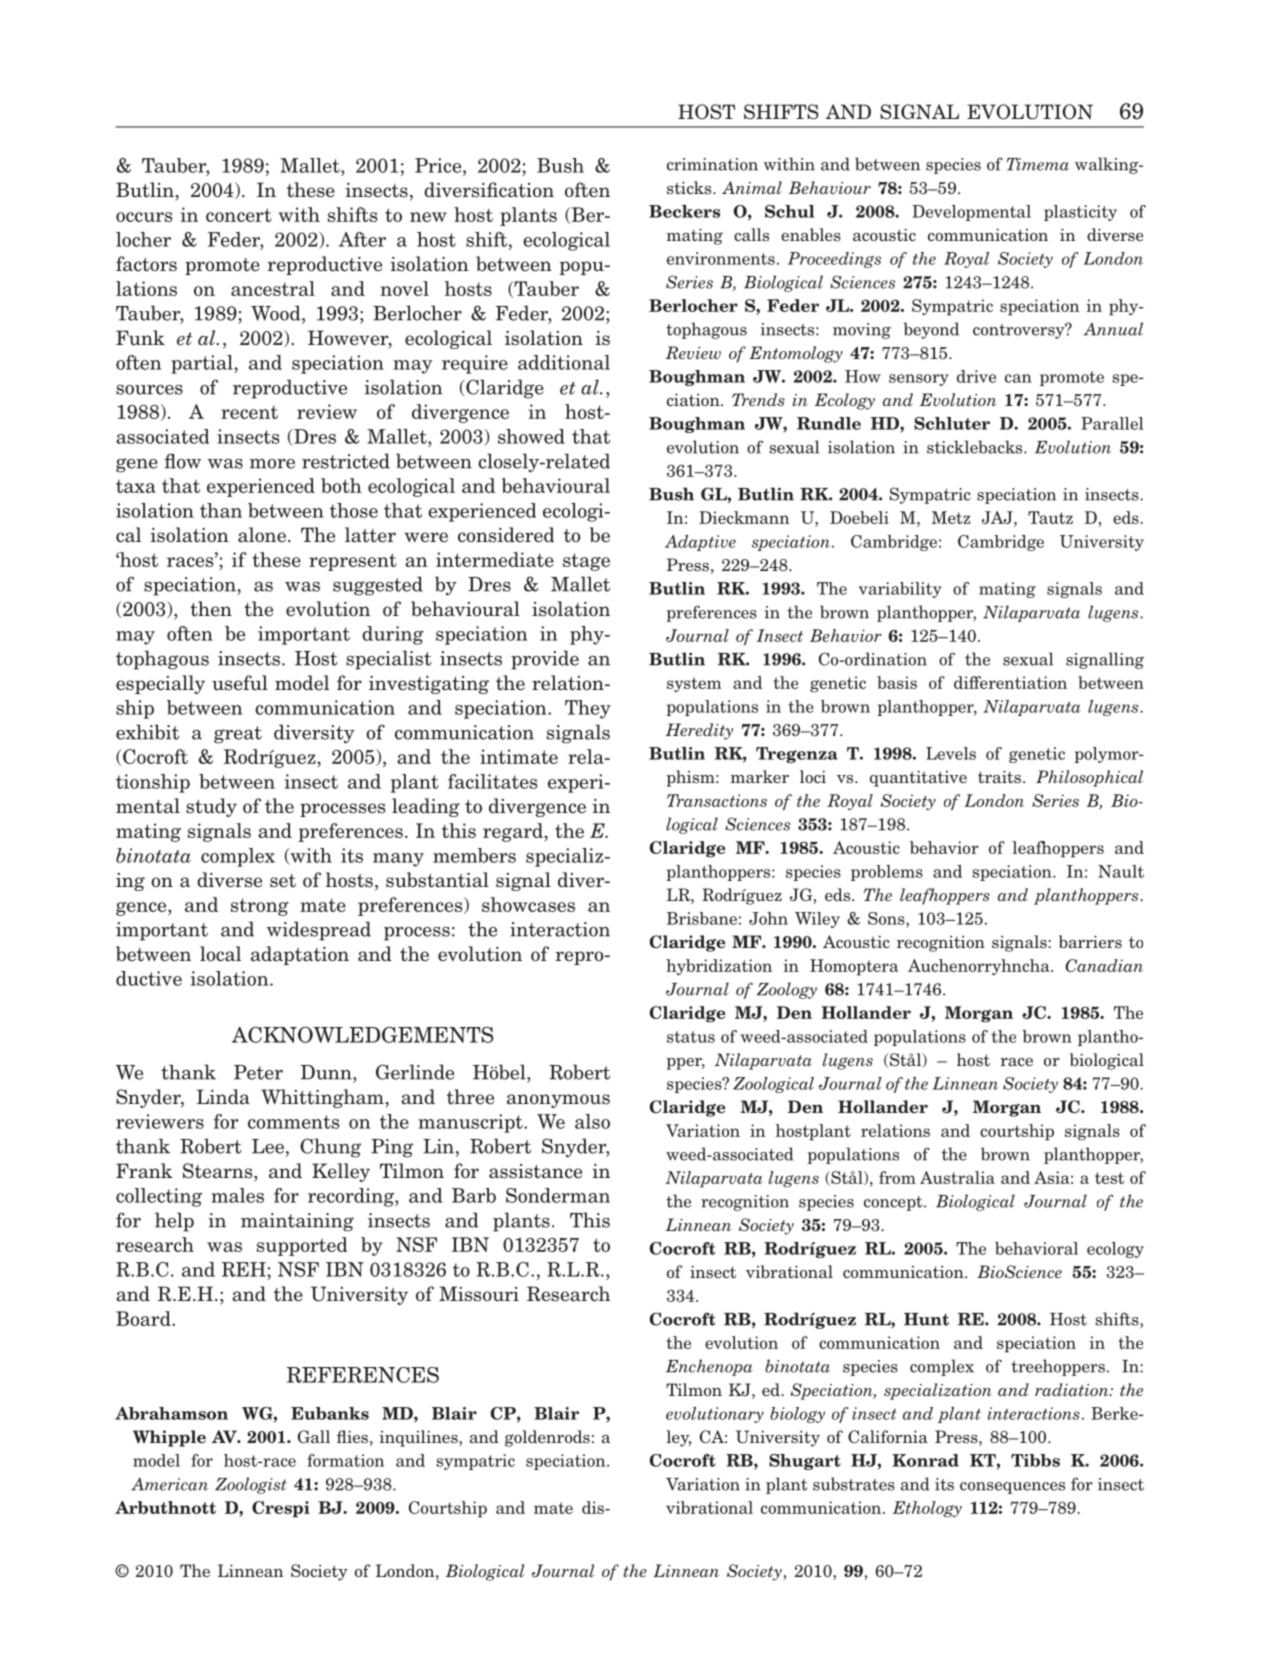  Describe the element at coordinates (691, 1037) in the screenshot. I see `status` at that location.
